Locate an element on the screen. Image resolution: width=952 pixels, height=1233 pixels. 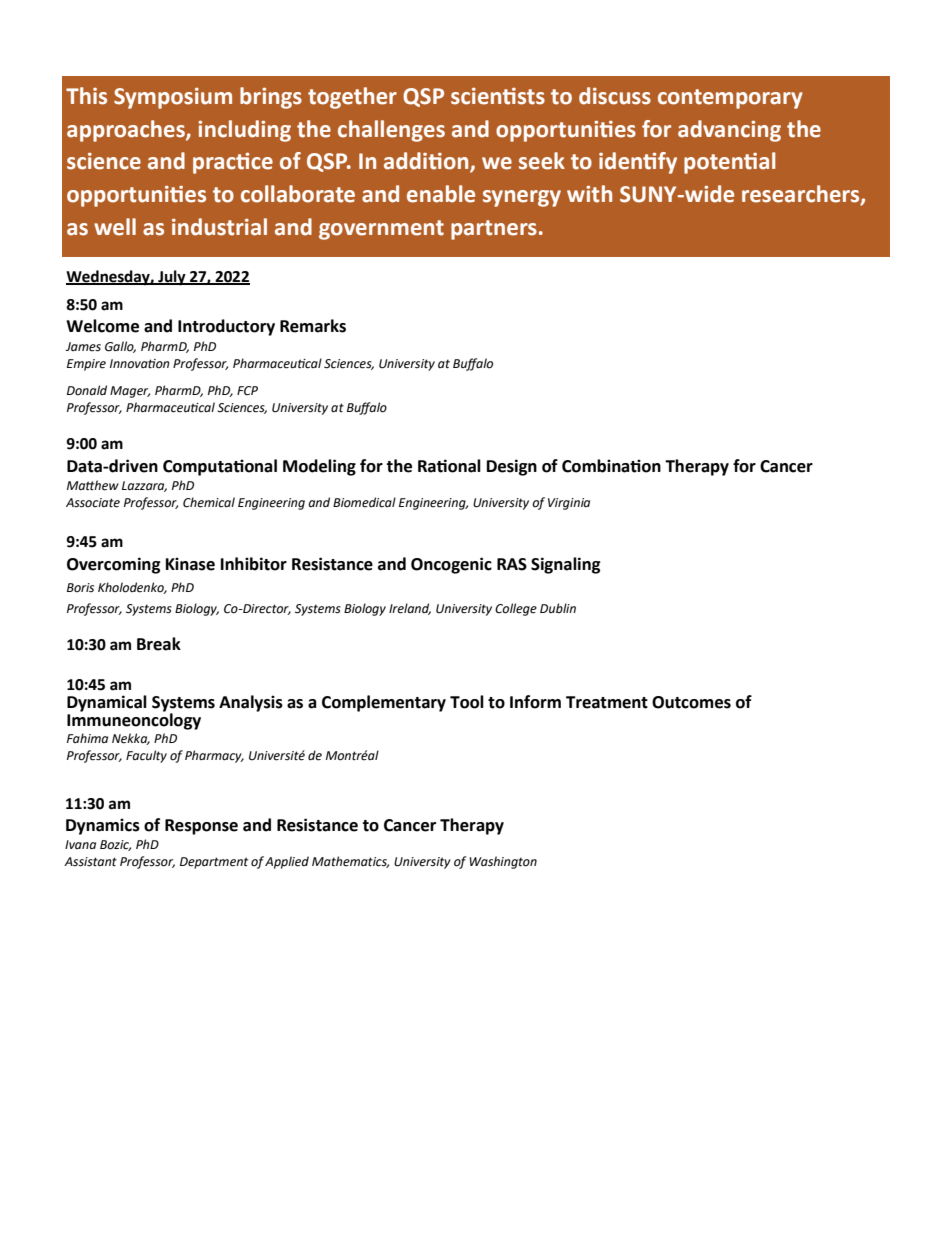
Response is located at coordinates (201, 827).
